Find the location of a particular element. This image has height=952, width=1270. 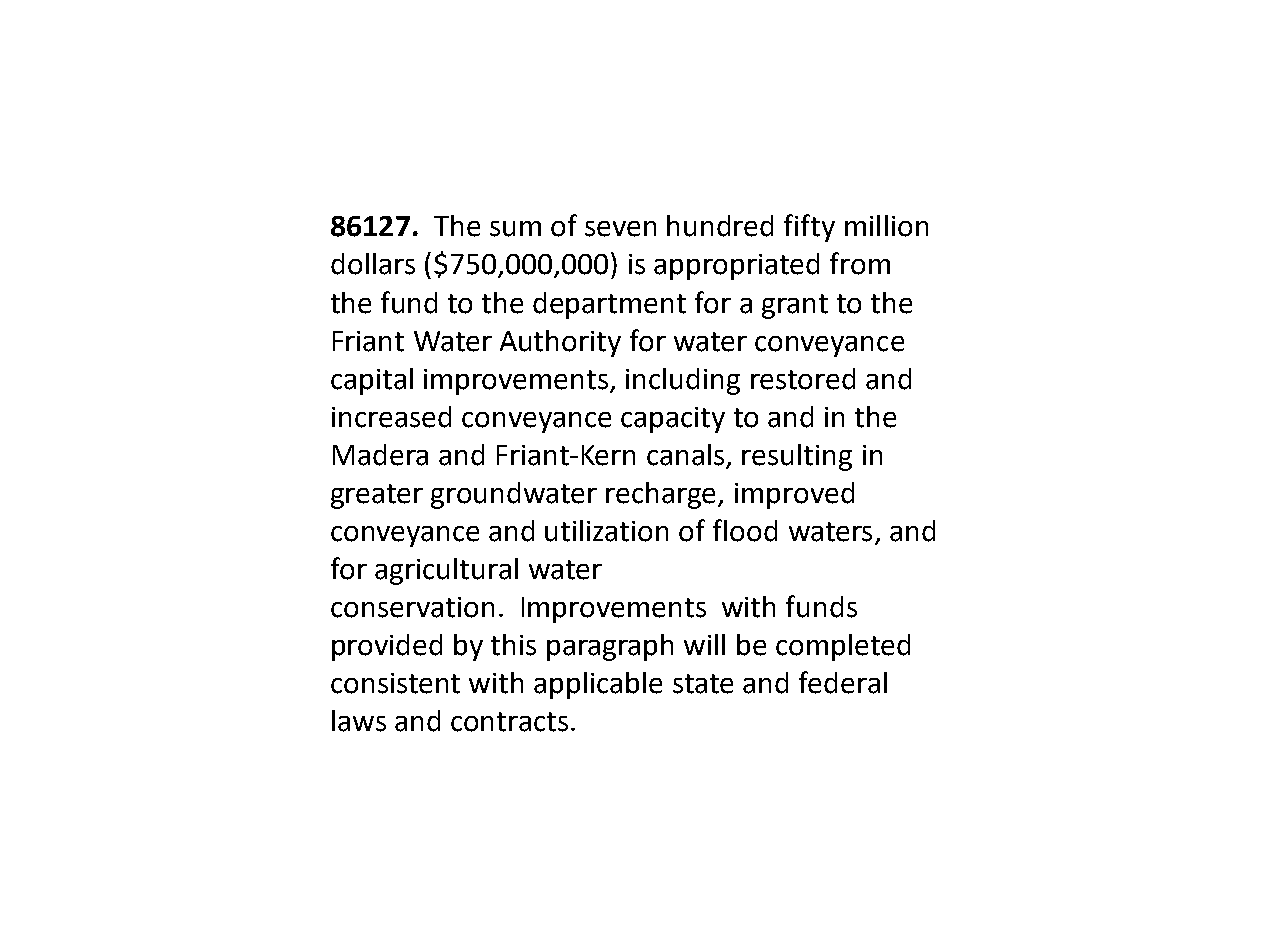

recharge is located at coordinates (662, 495).
